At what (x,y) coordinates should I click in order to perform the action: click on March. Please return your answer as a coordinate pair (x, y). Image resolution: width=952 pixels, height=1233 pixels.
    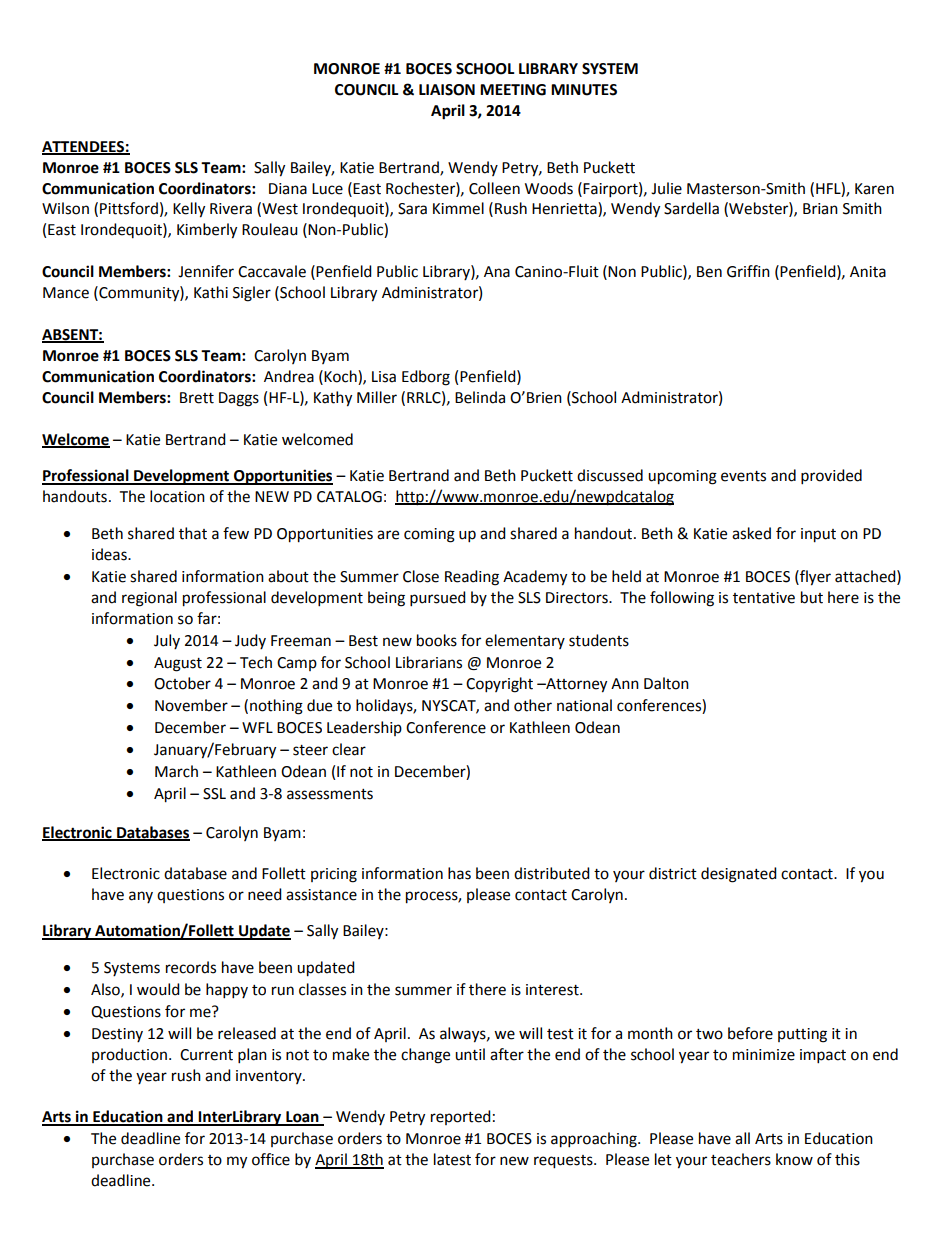
    Looking at the image, I should click on (176, 771).
